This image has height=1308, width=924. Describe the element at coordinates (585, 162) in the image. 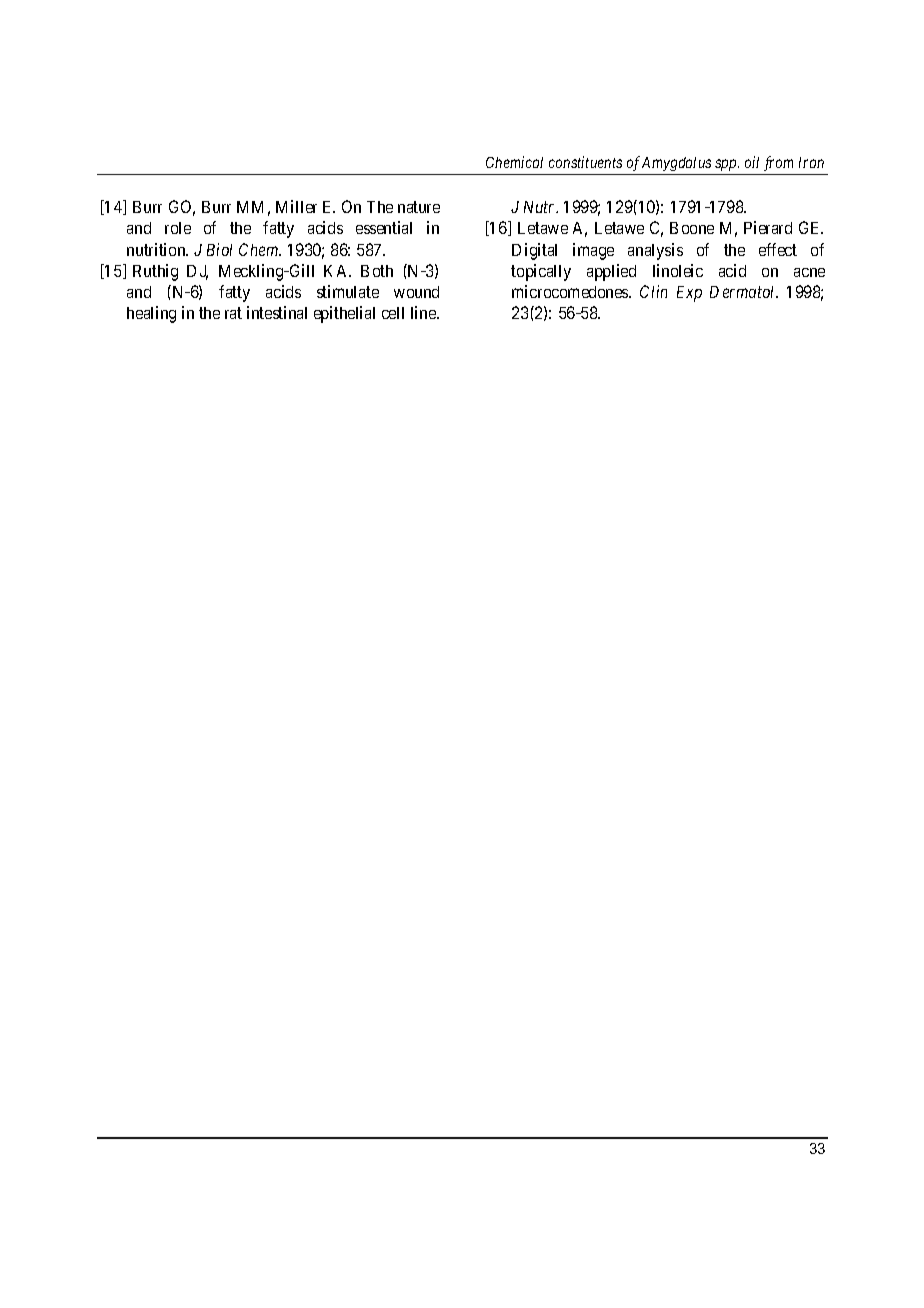

I see `constituents` at that location.
